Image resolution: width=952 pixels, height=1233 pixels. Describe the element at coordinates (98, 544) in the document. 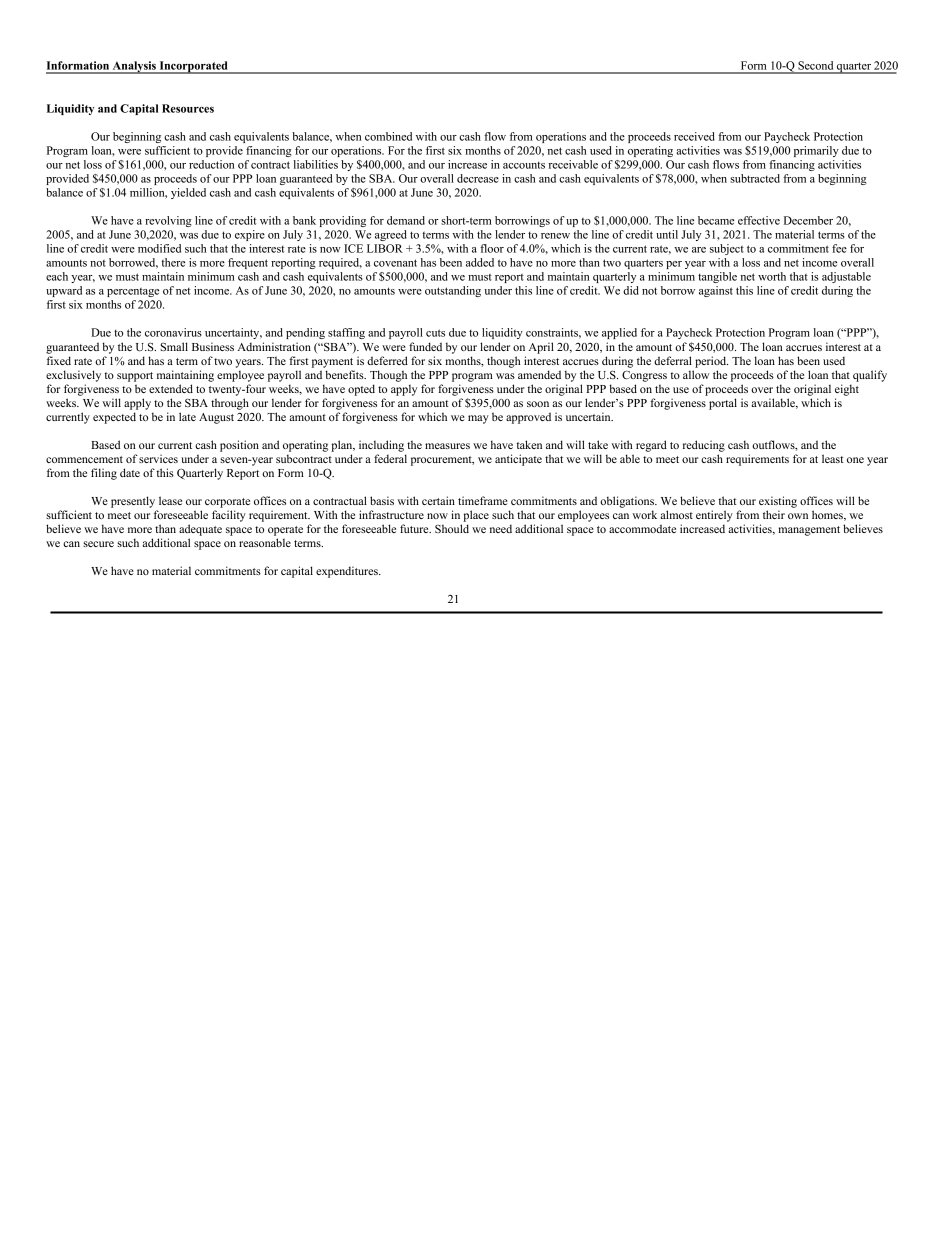

I see `secure` at that location.
